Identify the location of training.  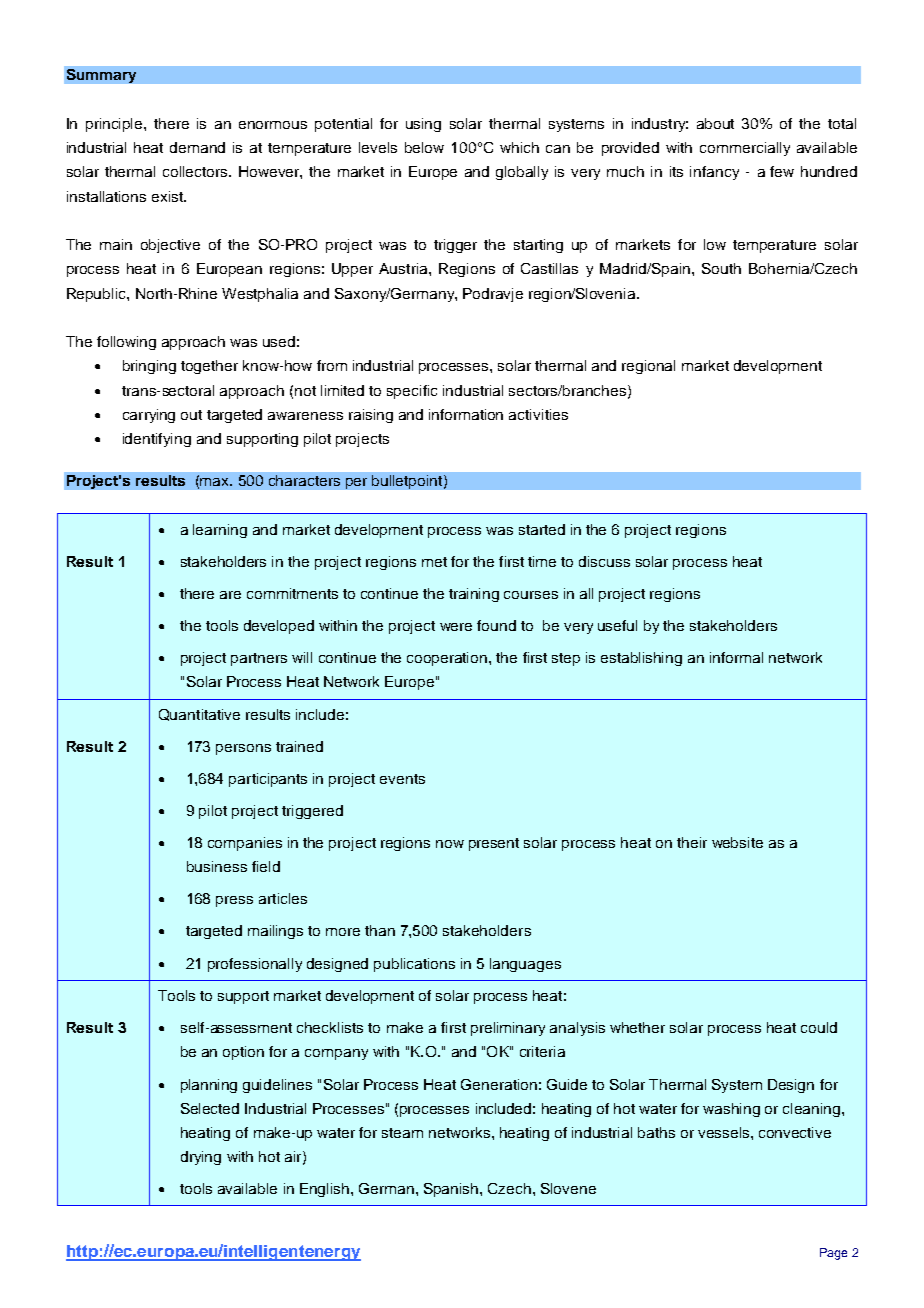
(474, 595).
